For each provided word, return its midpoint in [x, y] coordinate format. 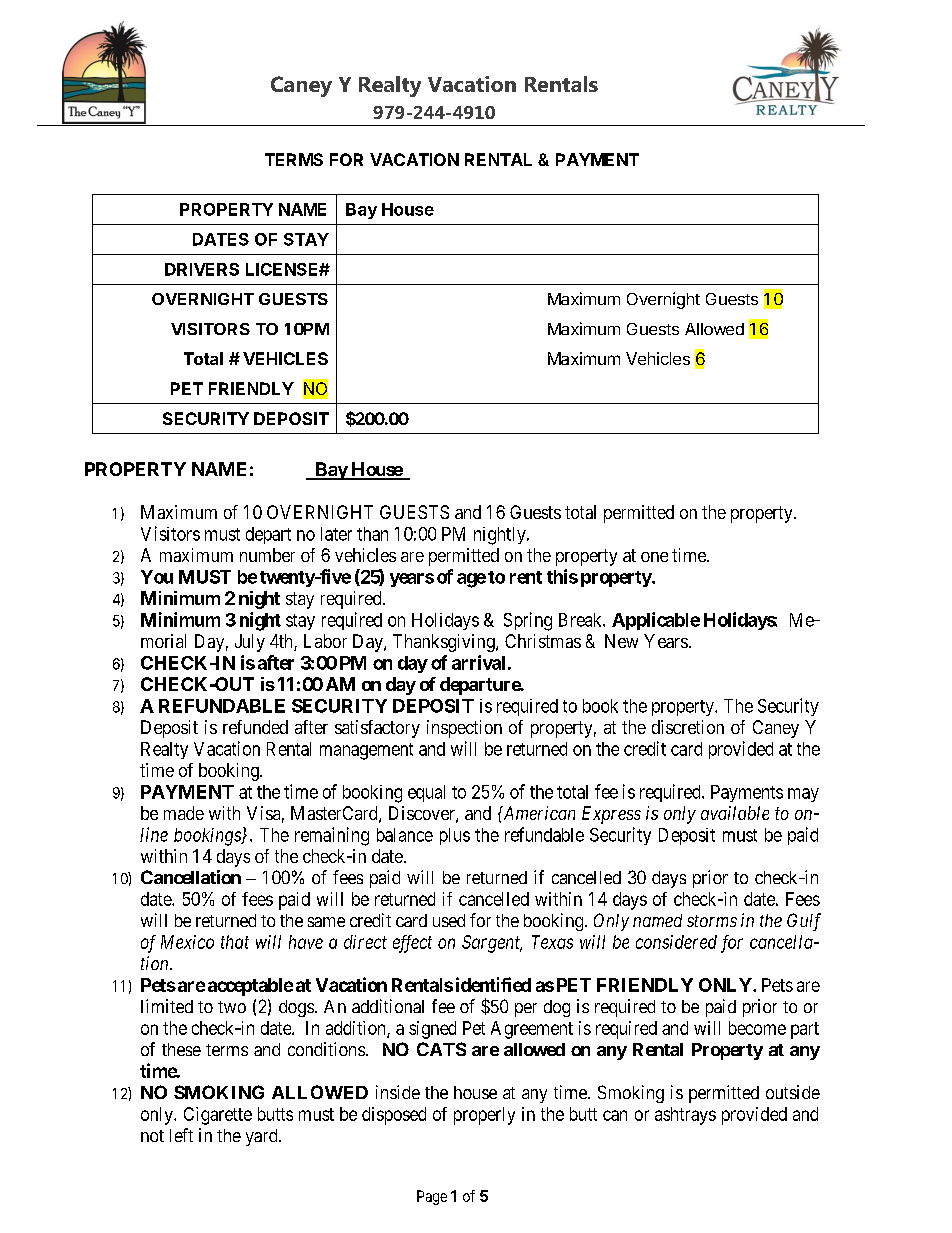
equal [426, 793]
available [735, 813]
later [336, 534]
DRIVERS [202, 269]
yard [263, 1137]
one [654, 557]
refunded [255, 727]
